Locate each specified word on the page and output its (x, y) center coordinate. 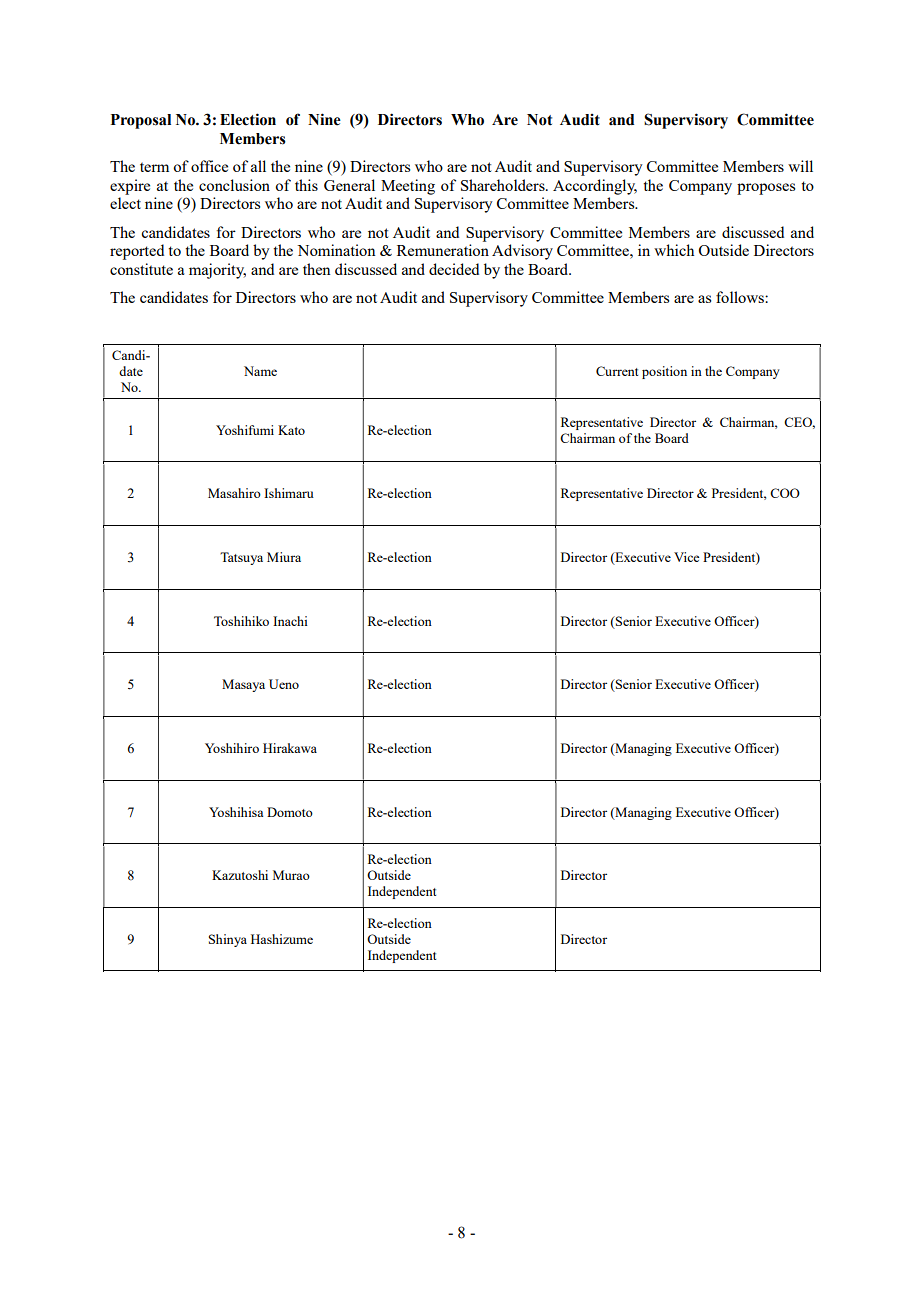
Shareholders (504, 185)
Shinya (228, 940)
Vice (686, 557)
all (258, 166)
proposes (766, 189)
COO (785, 493)
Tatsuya (241, 558)
